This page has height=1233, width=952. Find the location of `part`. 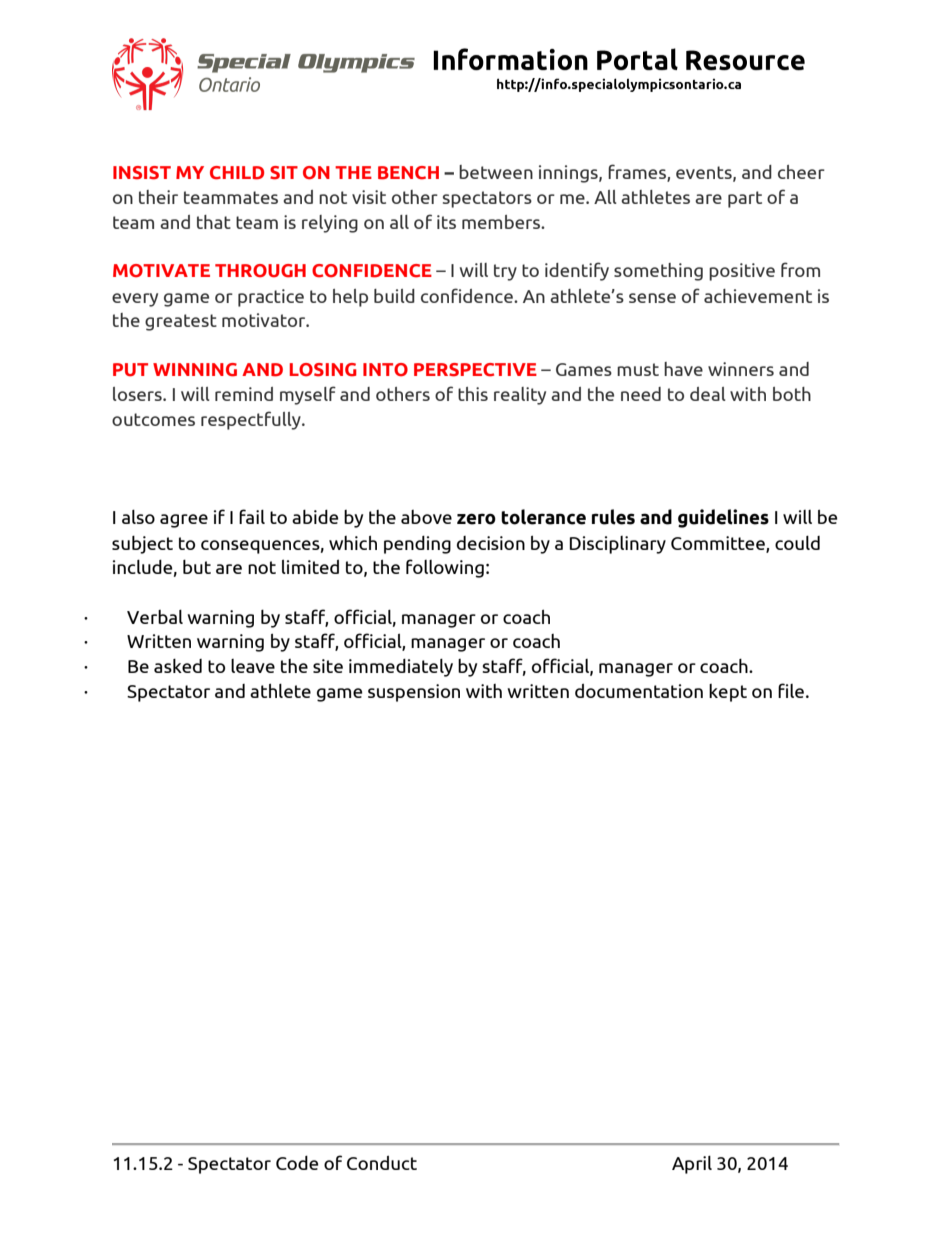

part is located at coordinates (745, 199).
